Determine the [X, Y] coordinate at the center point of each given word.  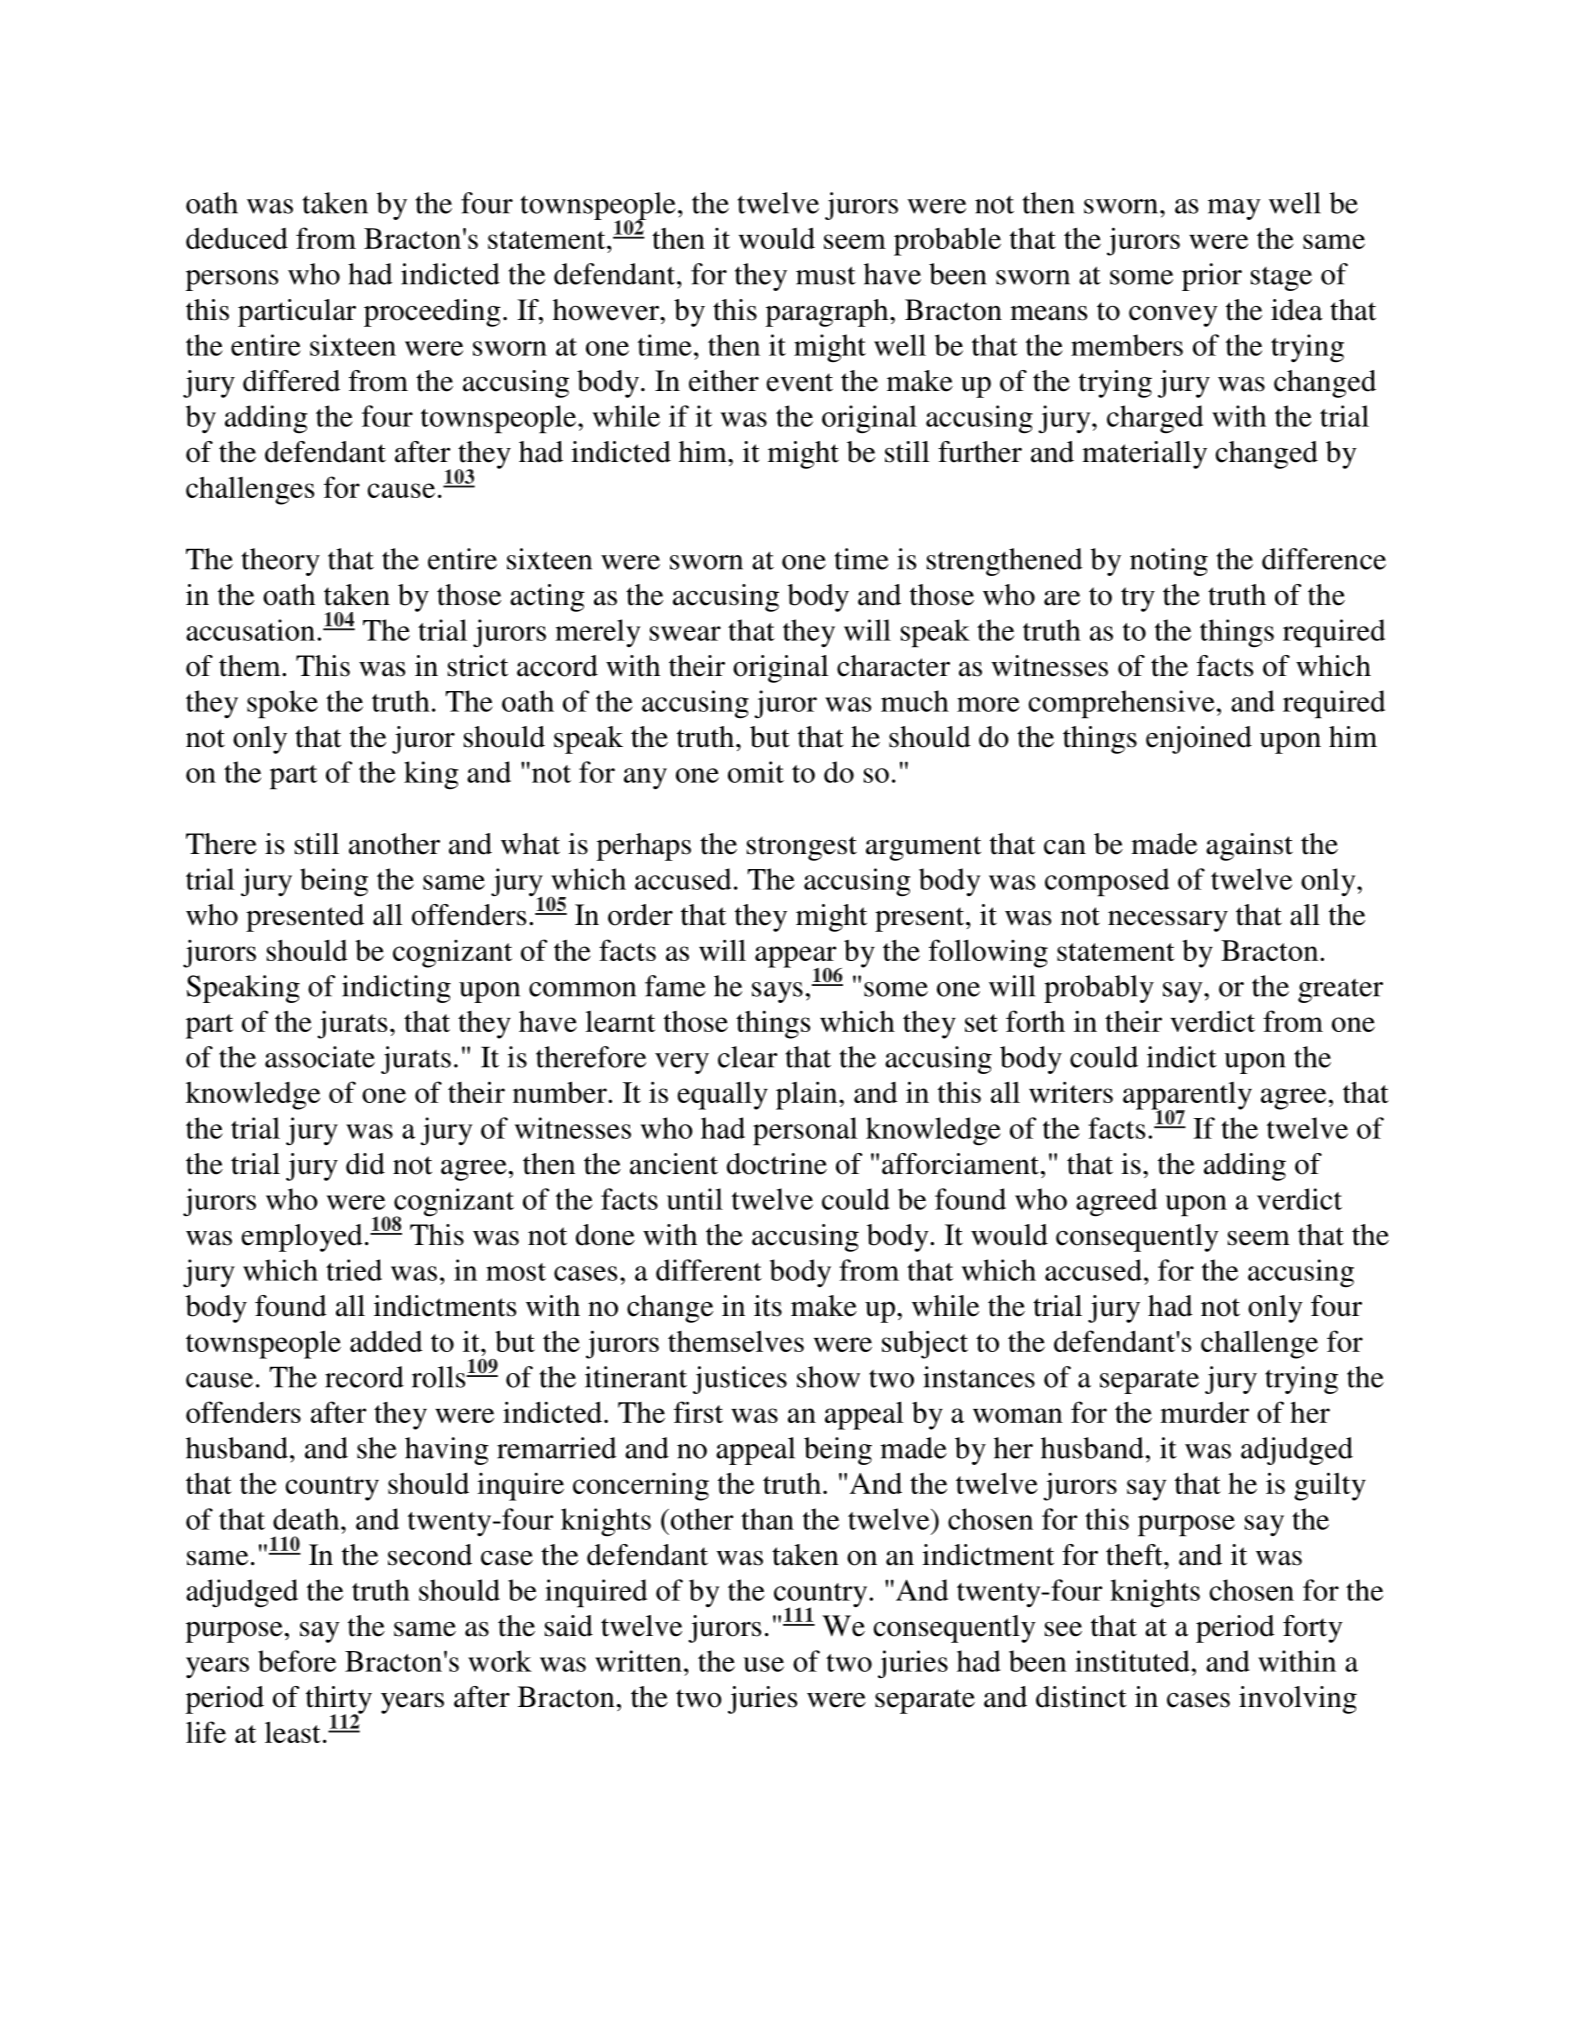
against [1249, 847]
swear [685, 633]
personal [805, 1131]
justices [740, 1380]
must [826, 275]
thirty [339, 1701]
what [530, 844]
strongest [802, 848]
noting [1169, 562]
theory [281, 562]
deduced [237, 238]
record [364, 1377]
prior [1212, 277]
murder [1204, 1412]
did [365, 1164]
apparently [1187, 1097]
